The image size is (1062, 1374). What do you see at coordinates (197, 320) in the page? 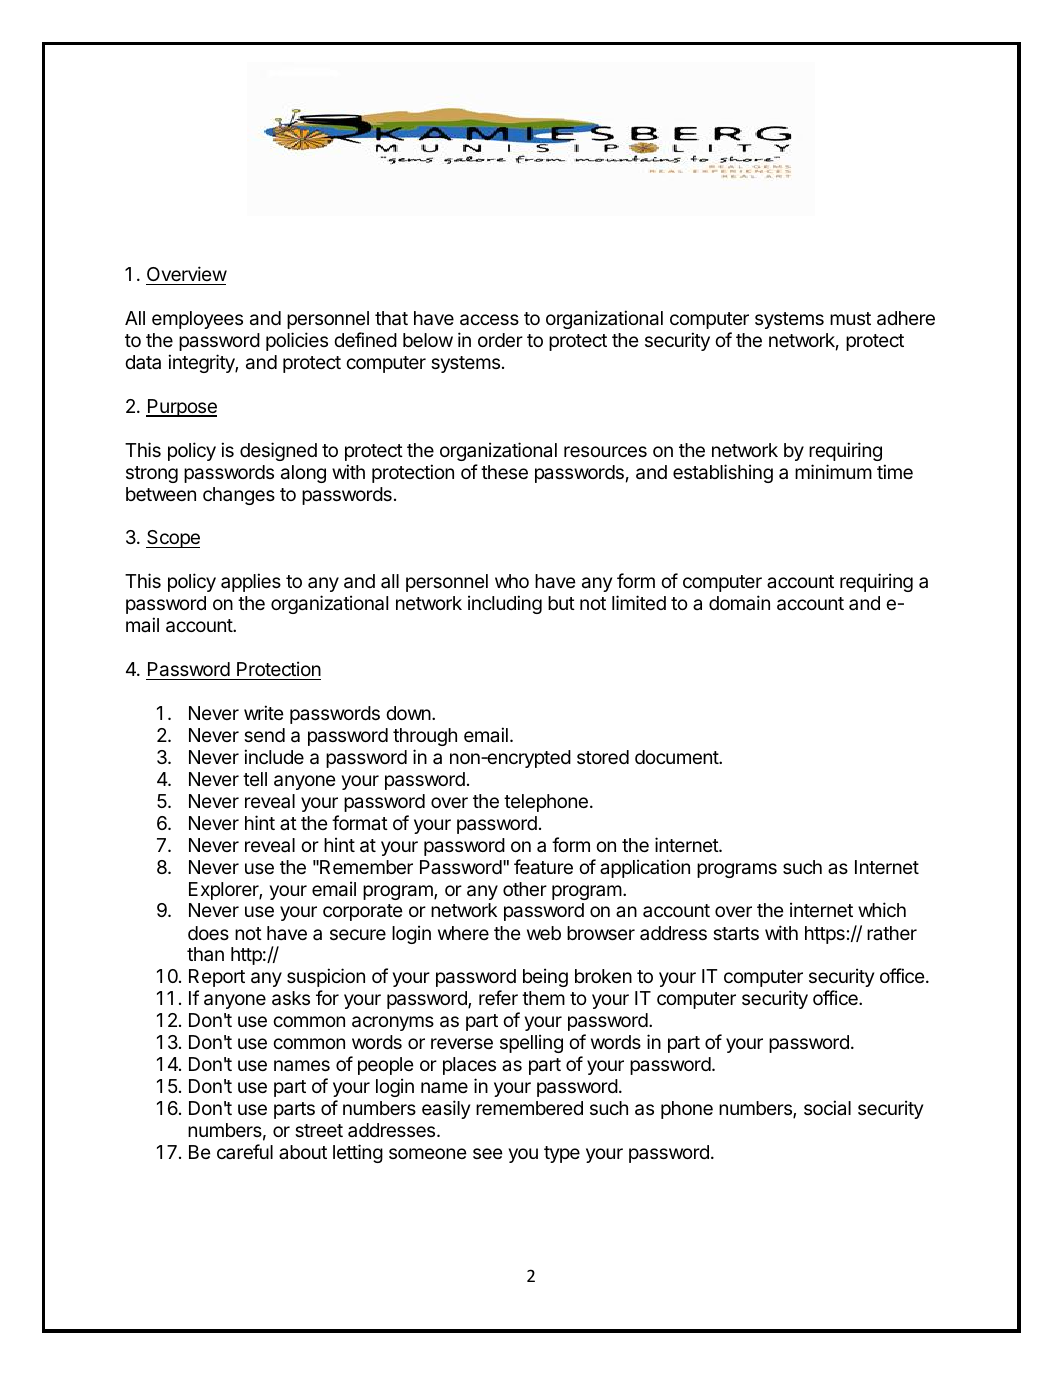
I see `employees` at bounding box center [197, 320].
